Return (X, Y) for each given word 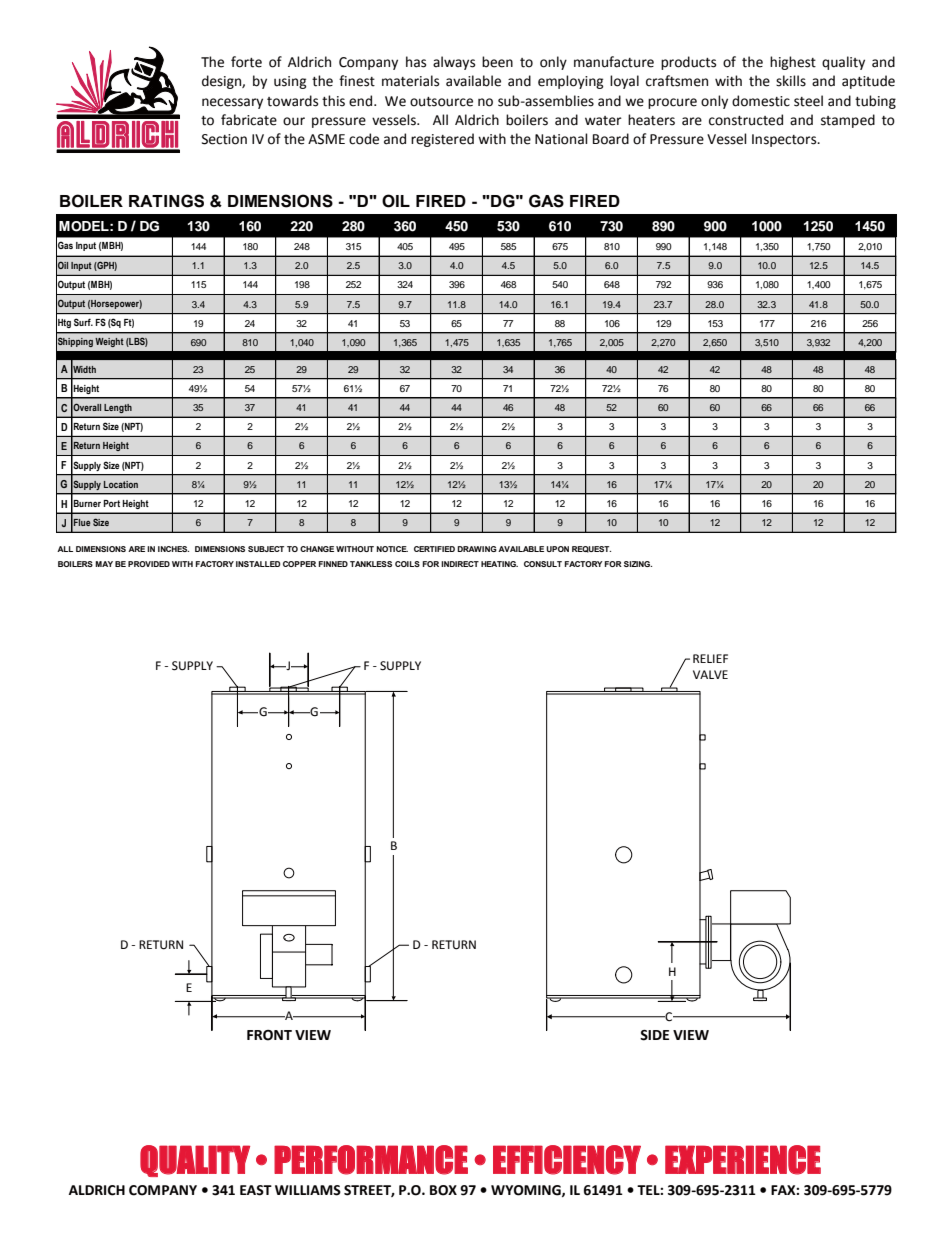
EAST (256, 1190)
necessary (232, 103)
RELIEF (710, 658)
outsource (441, 102)
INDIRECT (460, 564)
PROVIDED (149, 564)
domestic (761, 101)
